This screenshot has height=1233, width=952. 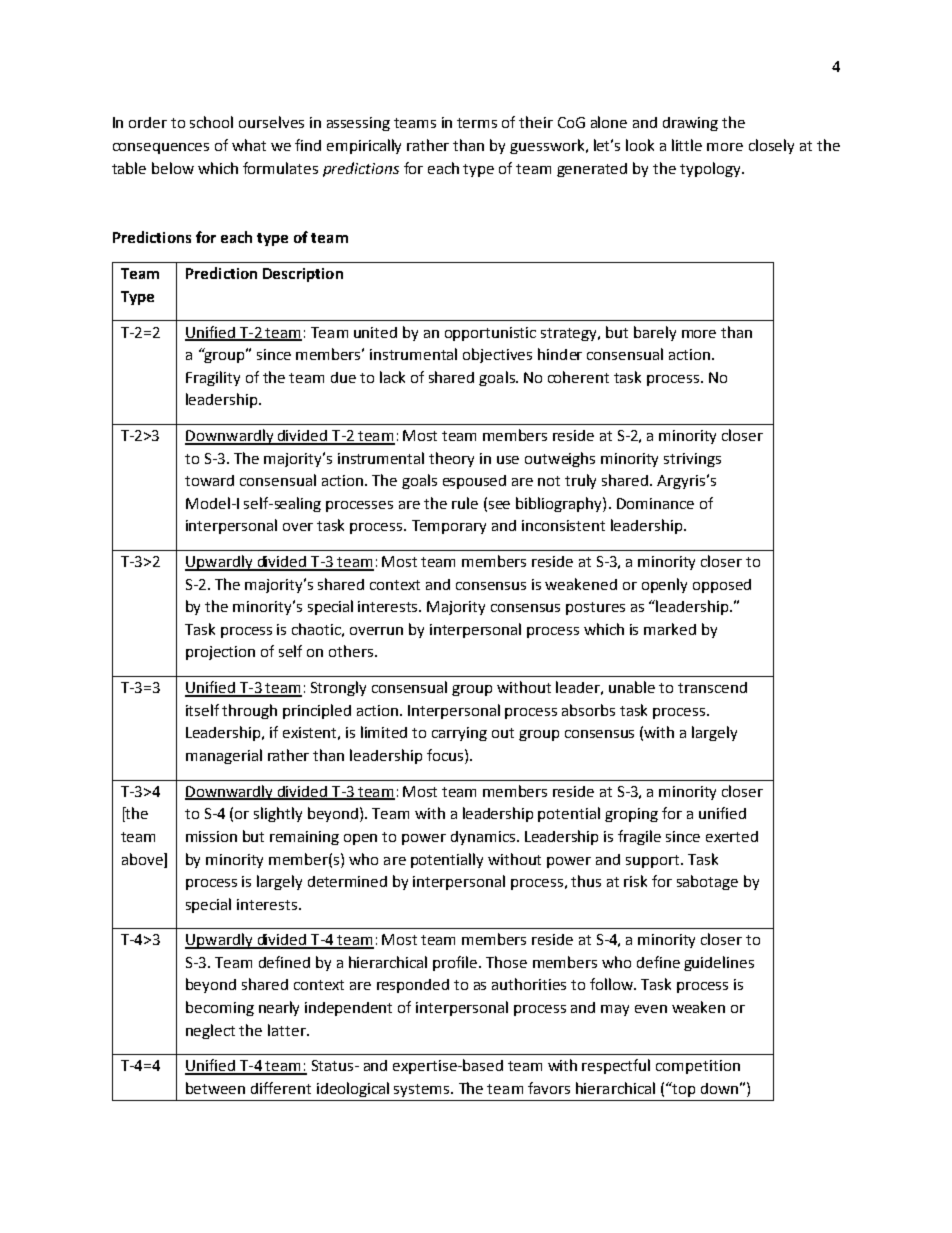 I want to click on mission, so click(x=211, y=836).
